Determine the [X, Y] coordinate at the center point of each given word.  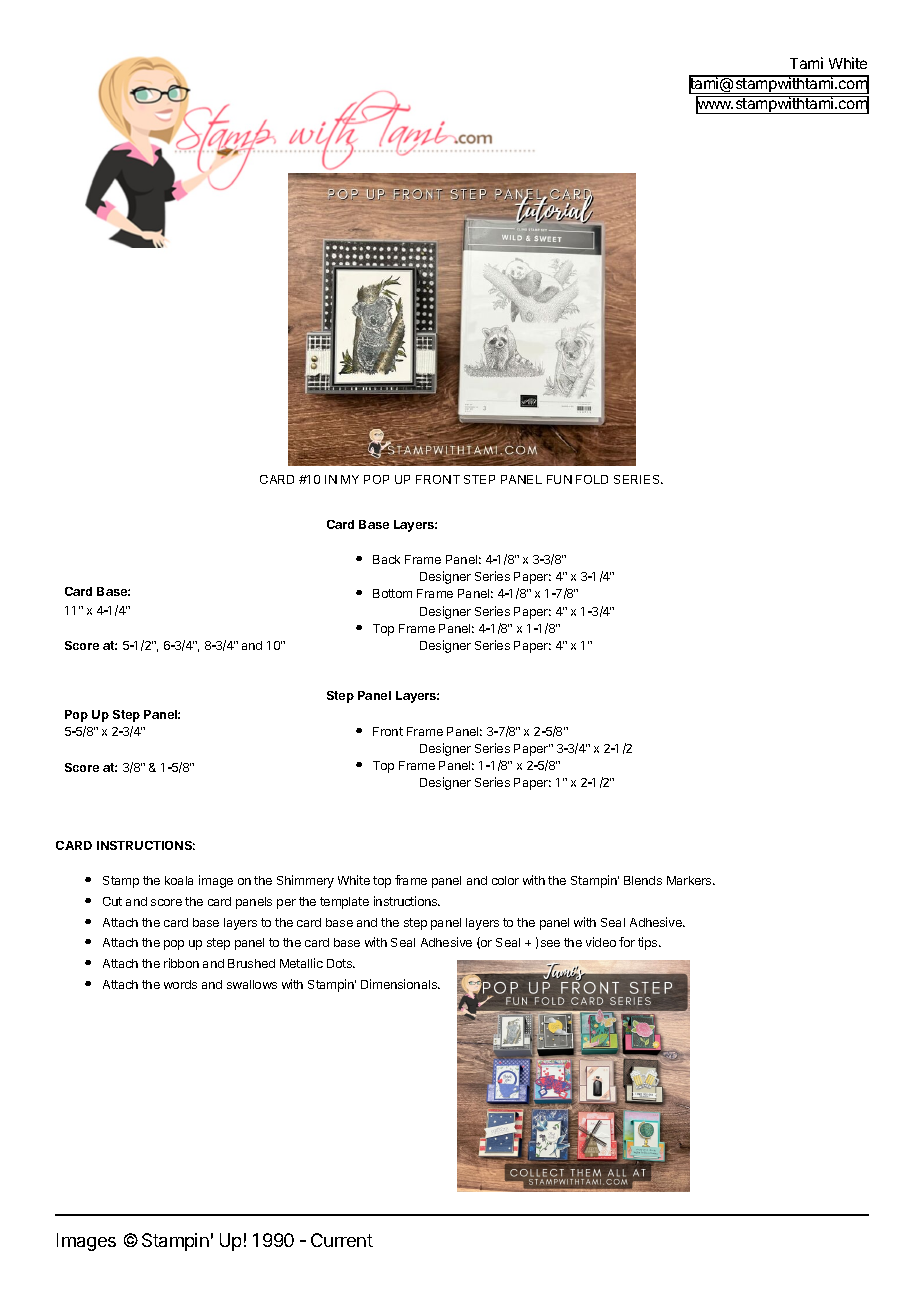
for [627, 942]
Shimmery [305, 881]
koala [179, 880]
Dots [340, 963]
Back [386, 559]
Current [342, 1240]
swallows [252, 984]
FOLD [592, 479]
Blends [643, 880]
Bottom [392, 593]
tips [649, 943]
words [180, 984]
